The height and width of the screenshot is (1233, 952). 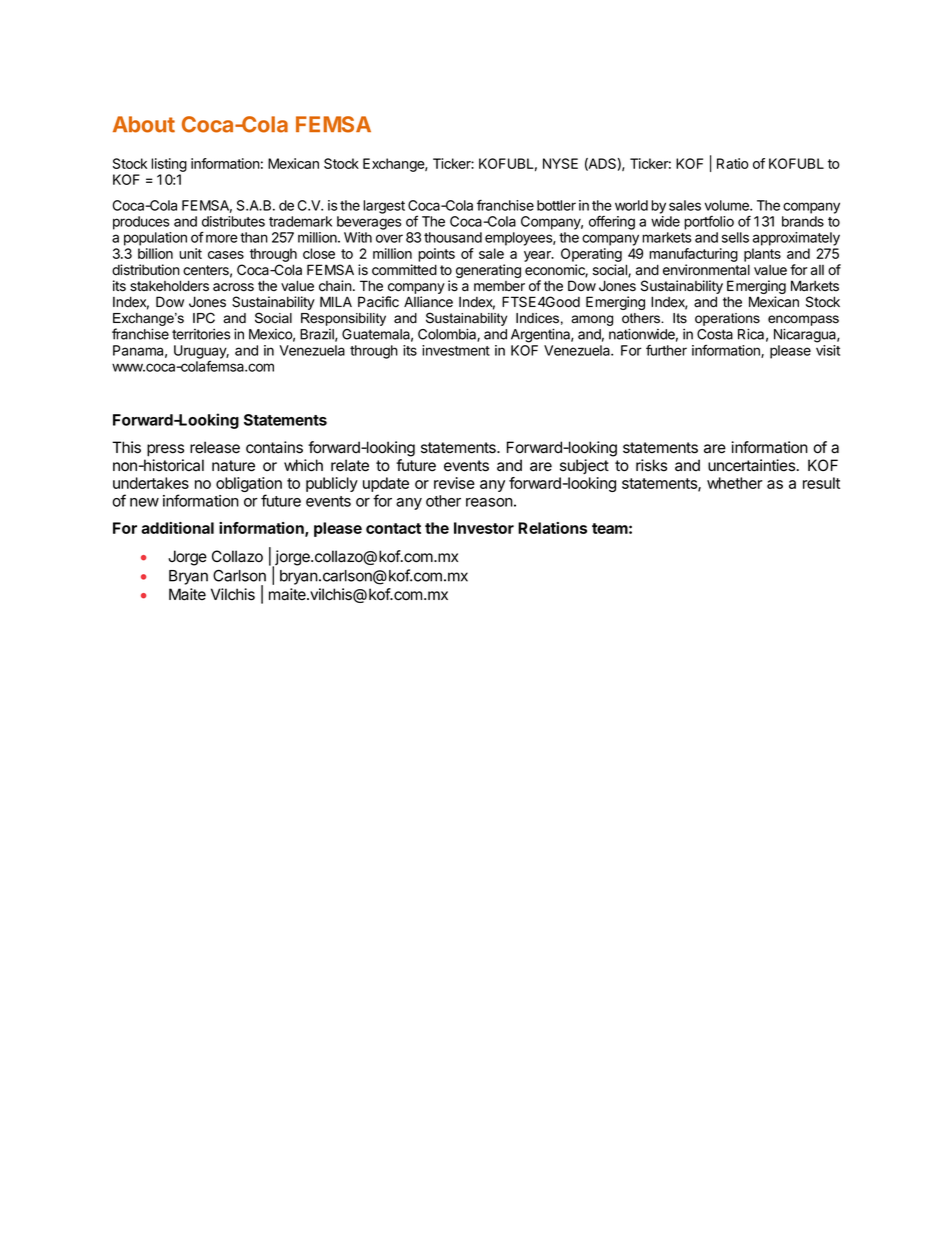 I want to click on NYSE, so click(x=560, y=163).
